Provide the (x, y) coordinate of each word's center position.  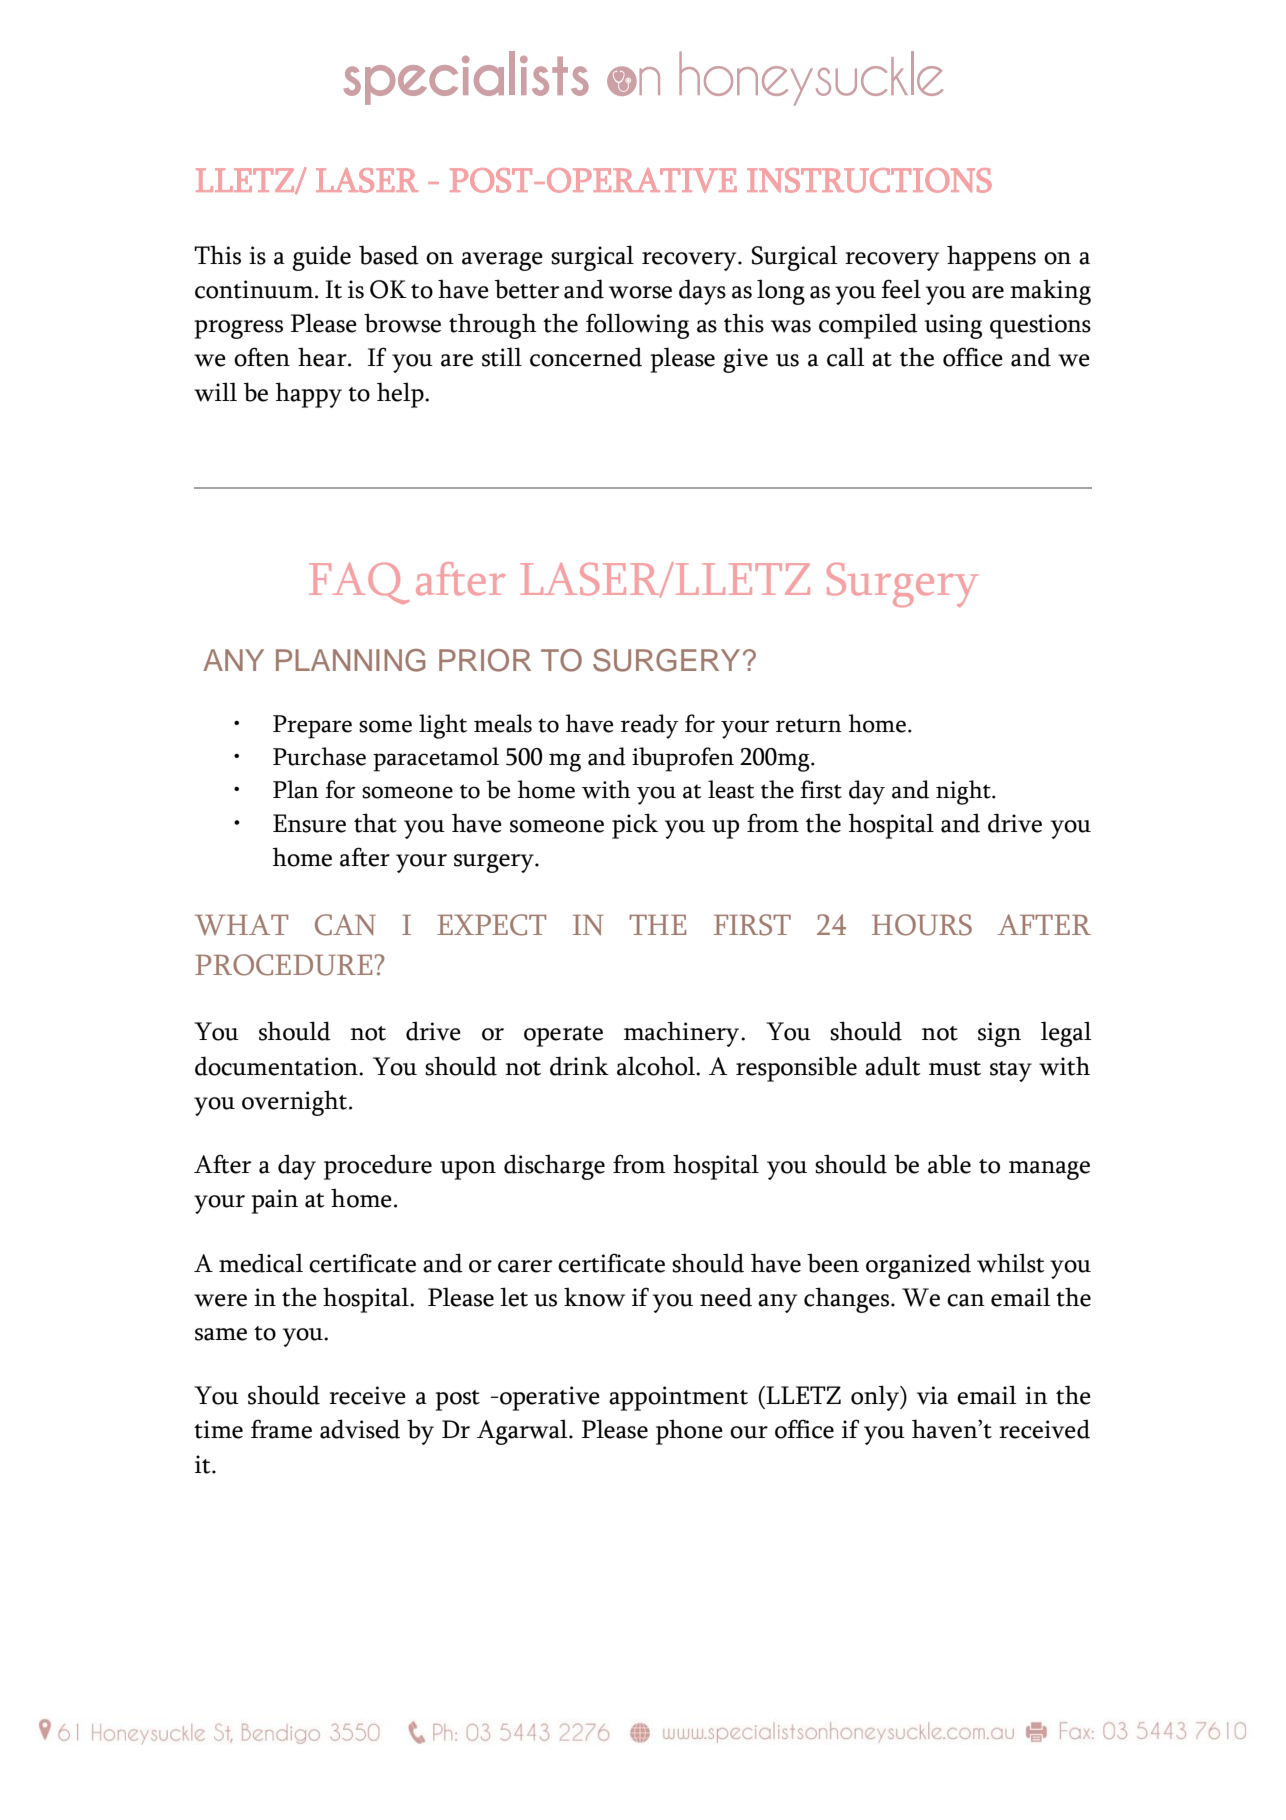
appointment (678, 1398)
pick (635, 826)
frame (281, 1429)
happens (991, 258)
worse (640, 292)
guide (321, 258)
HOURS (922, 925)
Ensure (309, 823)
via (932, 1395)
